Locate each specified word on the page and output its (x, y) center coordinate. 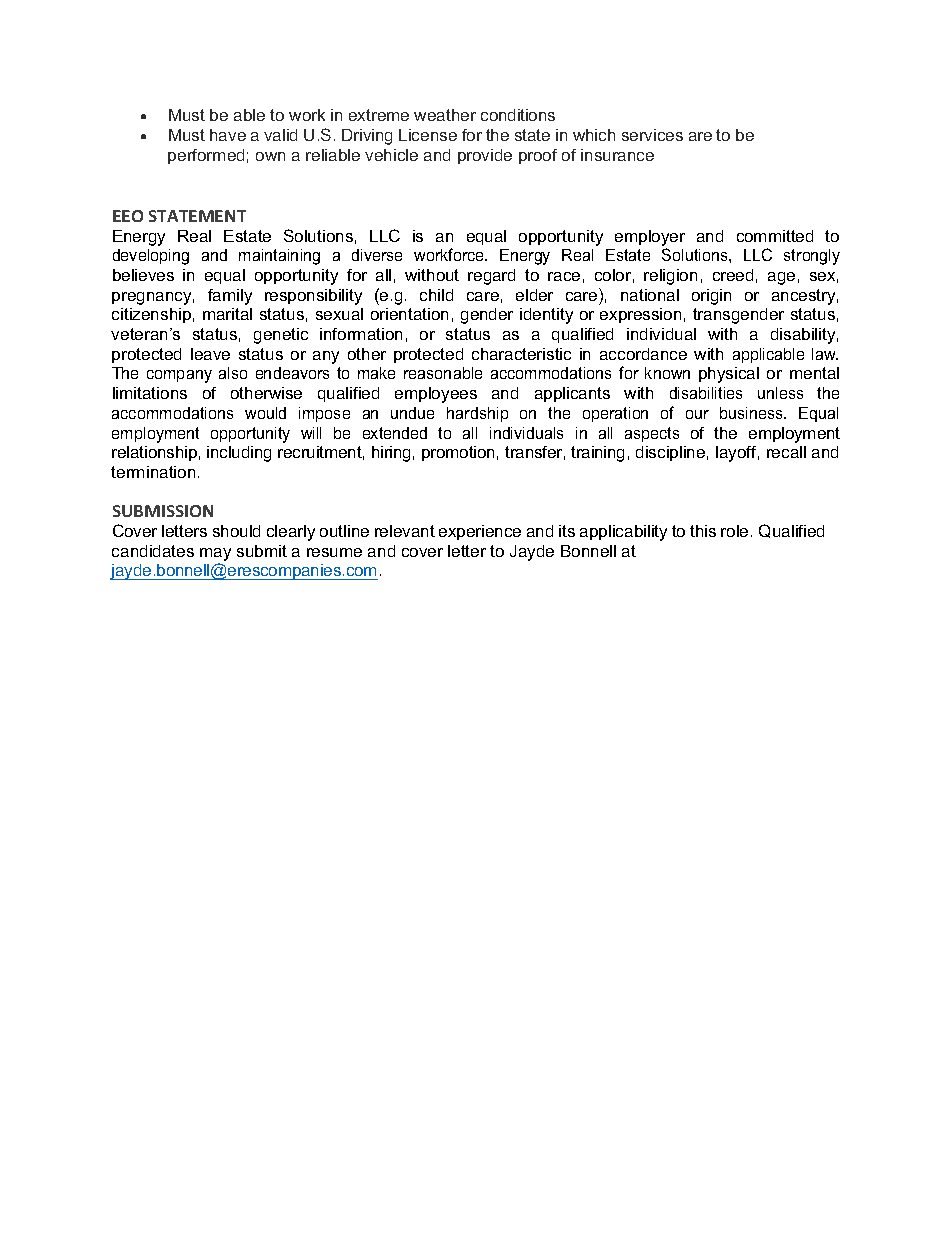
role (734, 531)
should (236, 531)
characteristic (521, 354)
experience (480, 532)
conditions (518, 115)
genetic (281, 336)
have (228, 135)
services (652, 135)
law (825, 354)
